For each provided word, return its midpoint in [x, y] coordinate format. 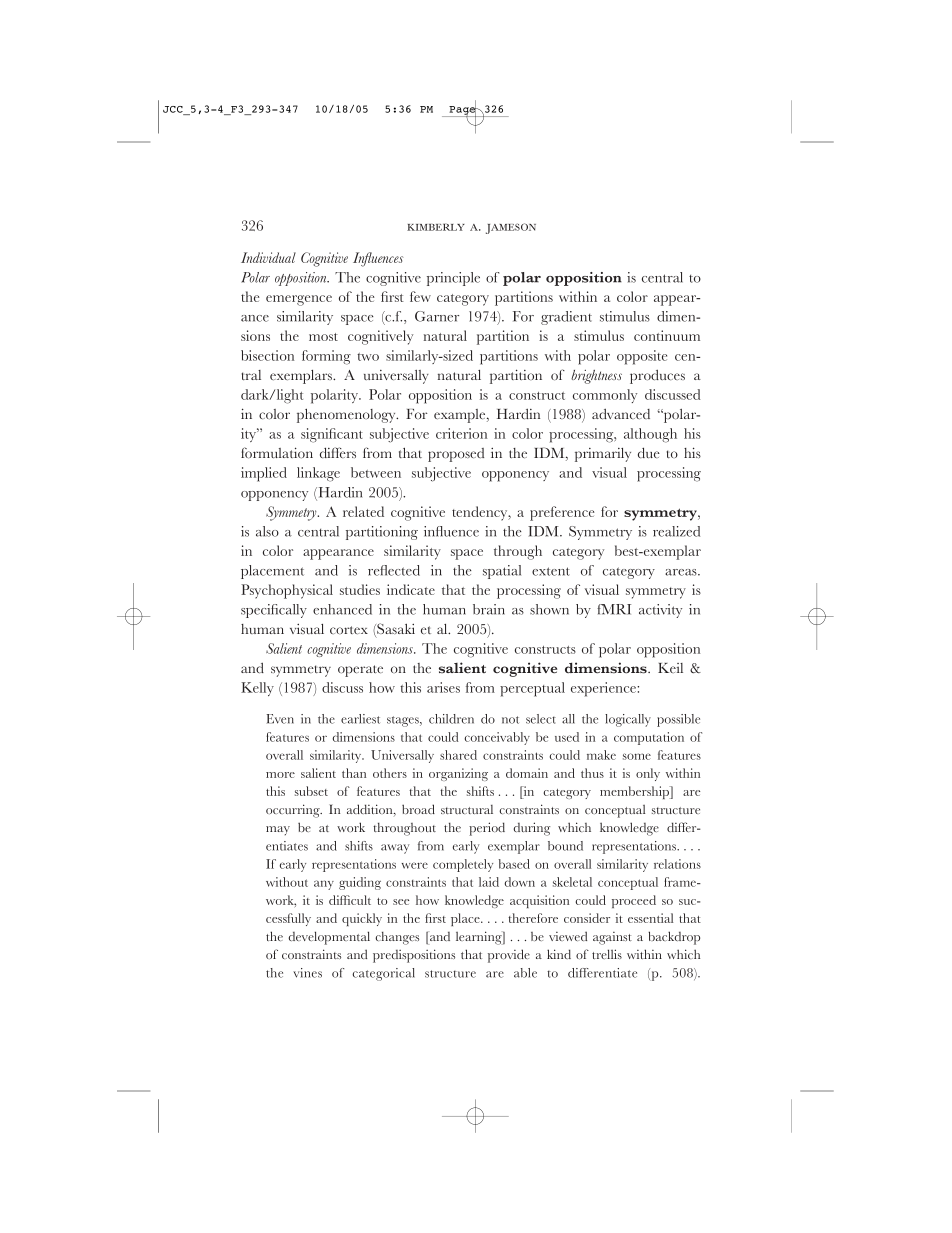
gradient [566, 318]
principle [453, 279]
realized [676, 531]
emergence [299, 300]
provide [509, 956]
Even [280, 719]
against [612, 938]
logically [628, 720]
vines [307, 973]
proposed [456, 455]
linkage [318, 474]
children [451, 719]
